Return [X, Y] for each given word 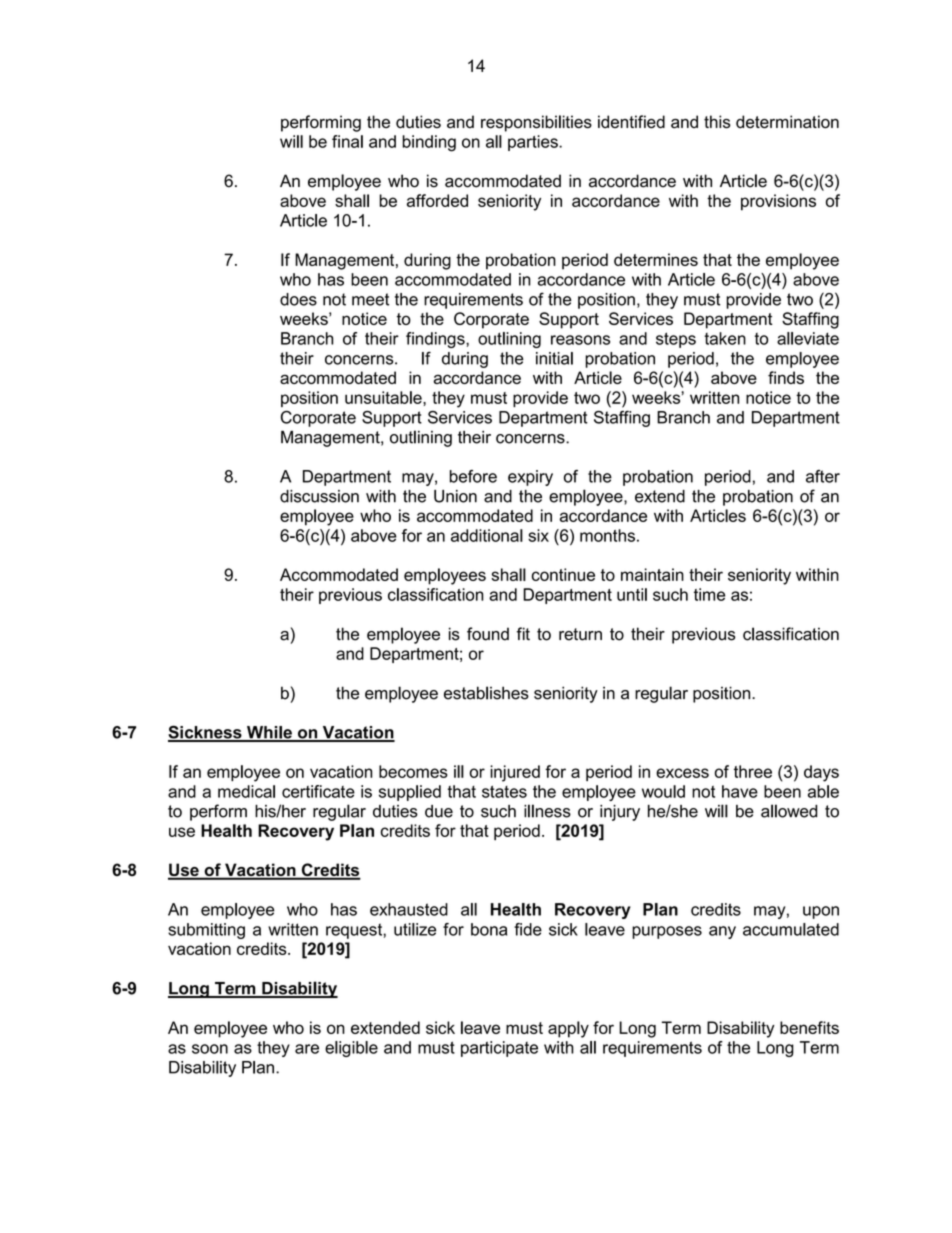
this [717, 122]
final [347, 141]
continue [563, 574]
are [307, 1049]
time [709, 594]
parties [534, 143]
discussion [319, 496]
